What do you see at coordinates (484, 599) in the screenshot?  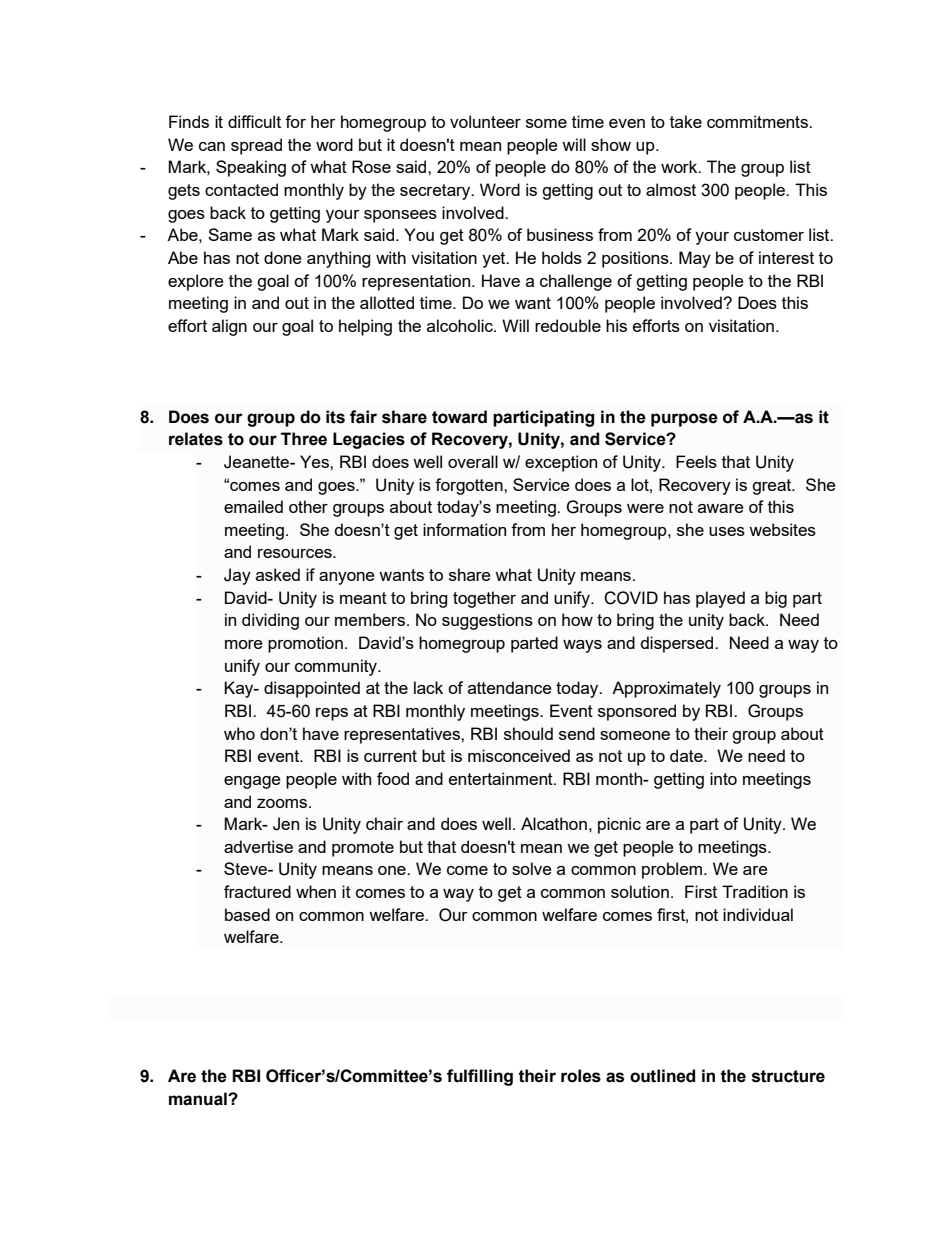 I see `together` at bounding box center [484, 599].
